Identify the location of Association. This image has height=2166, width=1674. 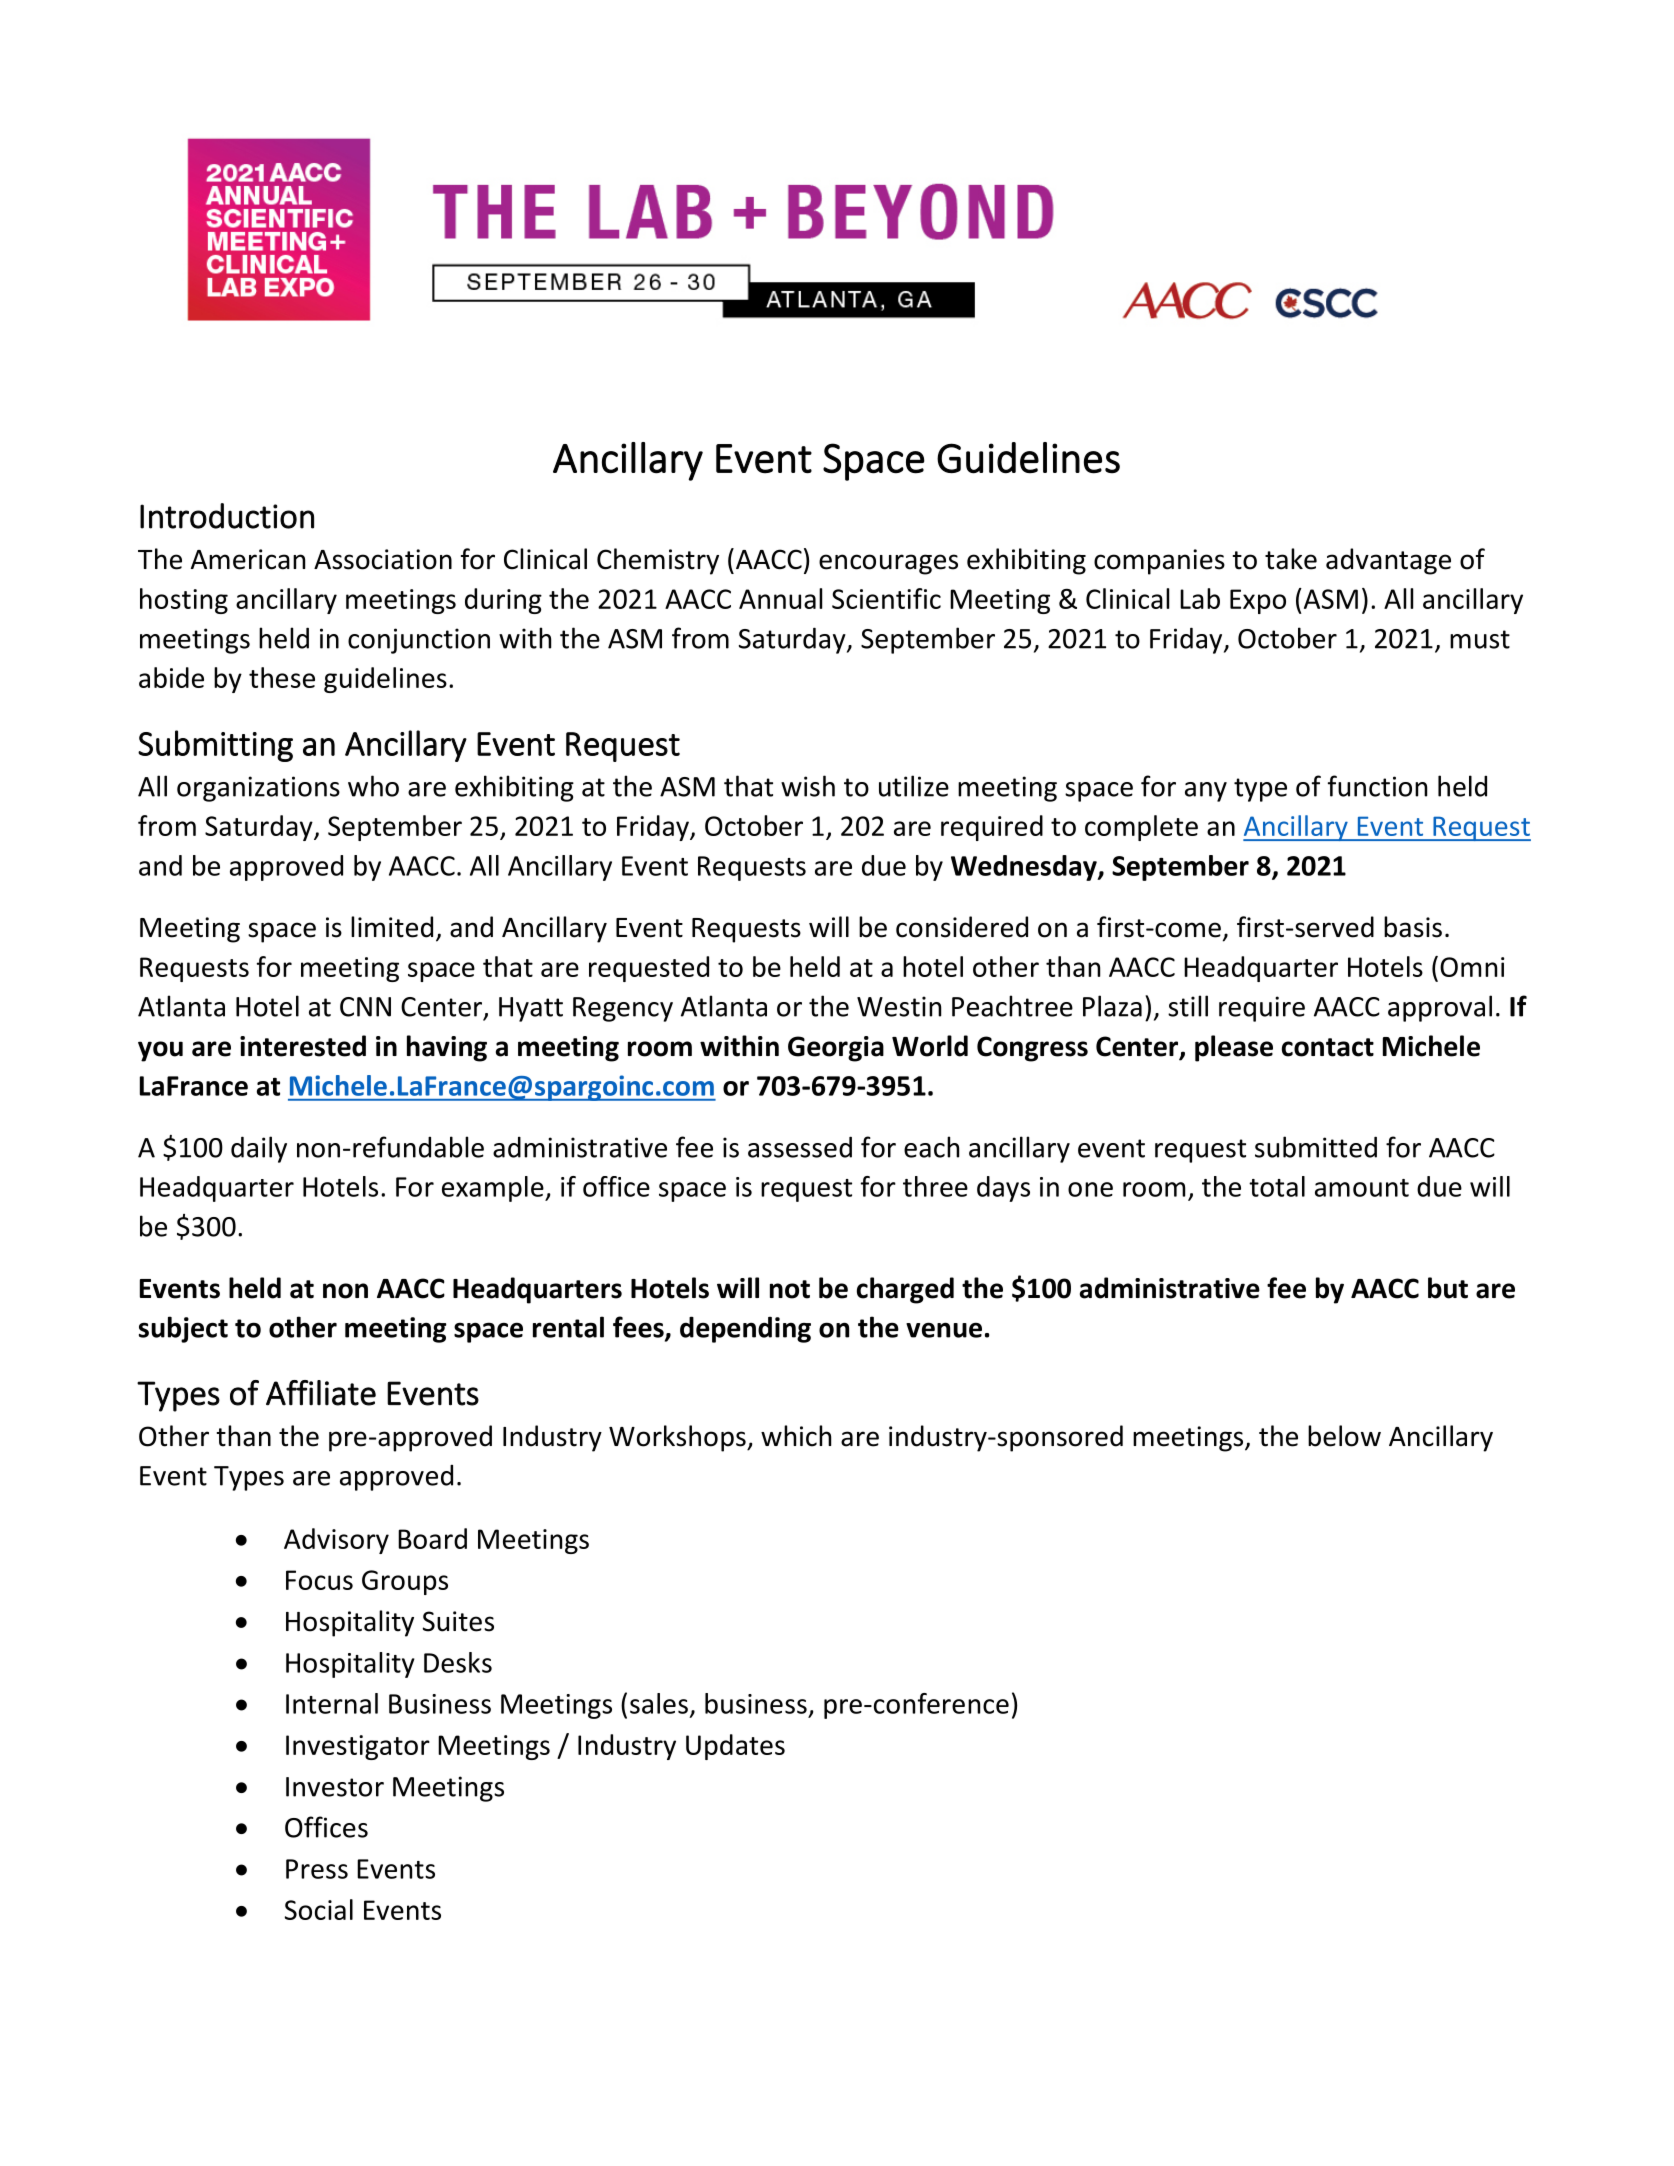
(383, 559).
